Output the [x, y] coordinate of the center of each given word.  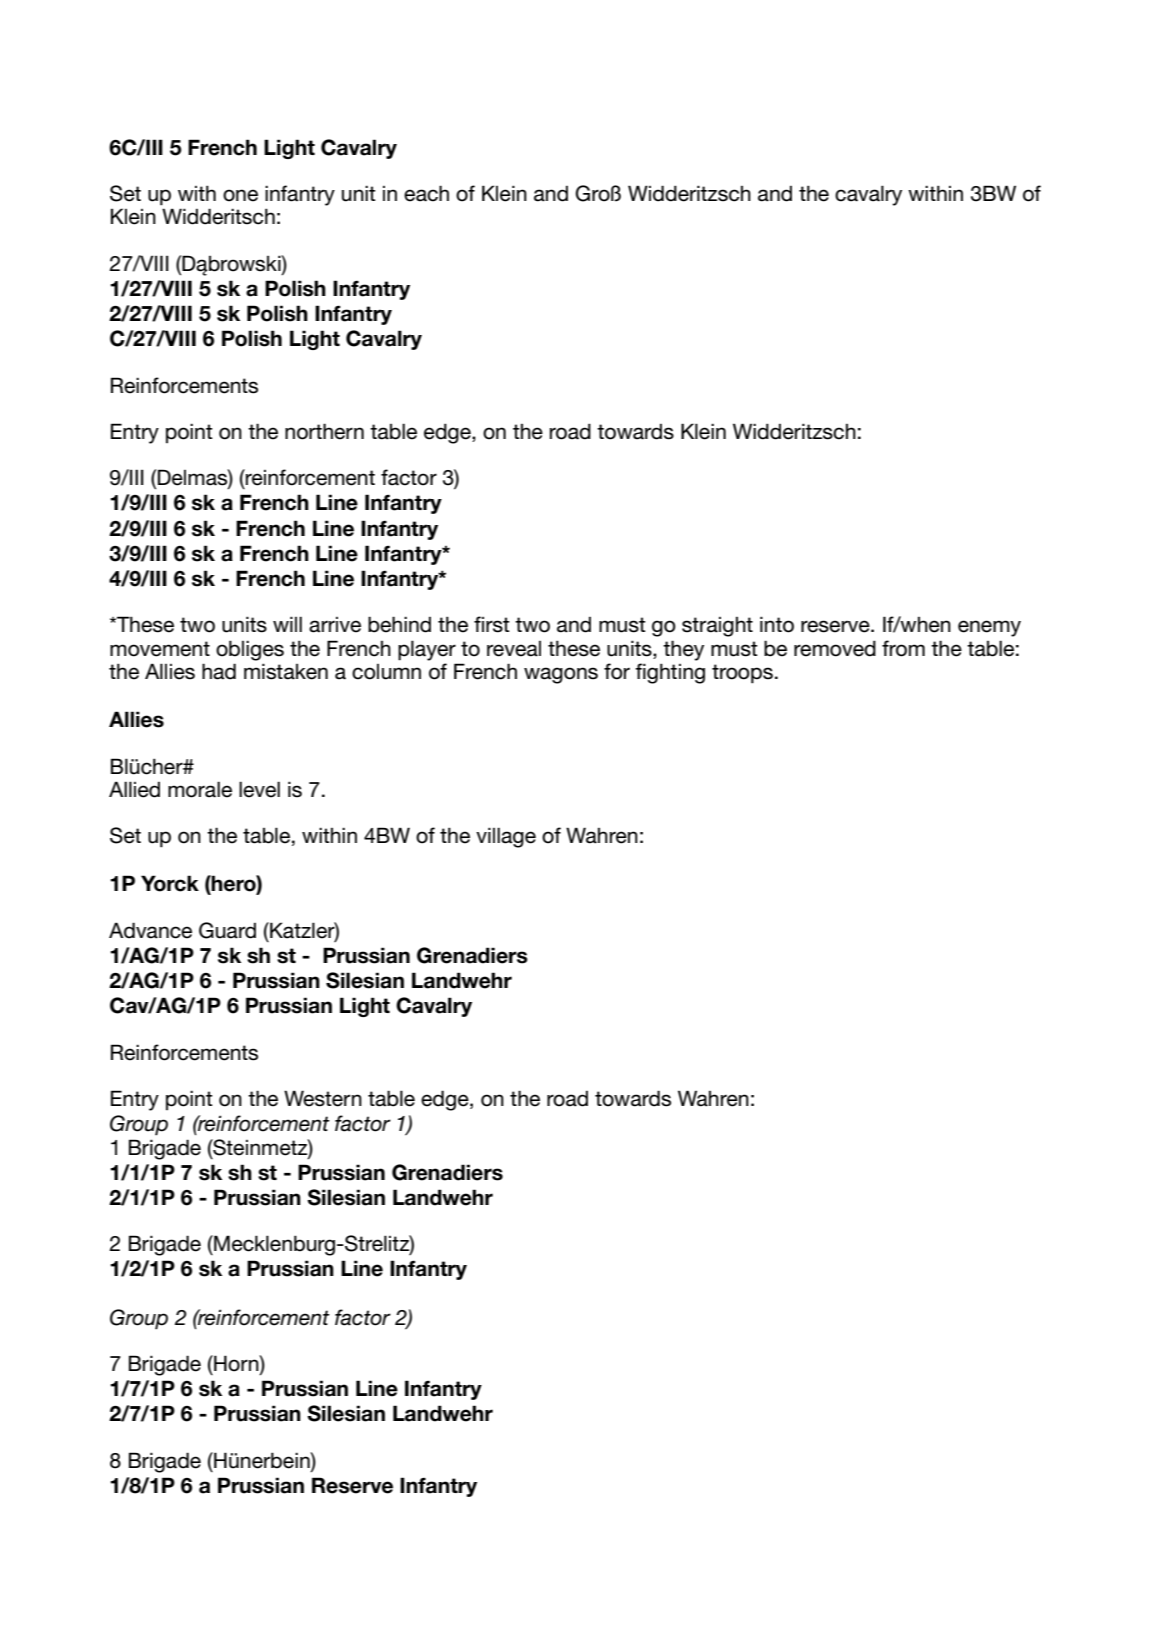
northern [324, 431]
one [240, 195]
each [426, 193]
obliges [250, 650]
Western [323, 1098]
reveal [514, 649]
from [903, 648]
